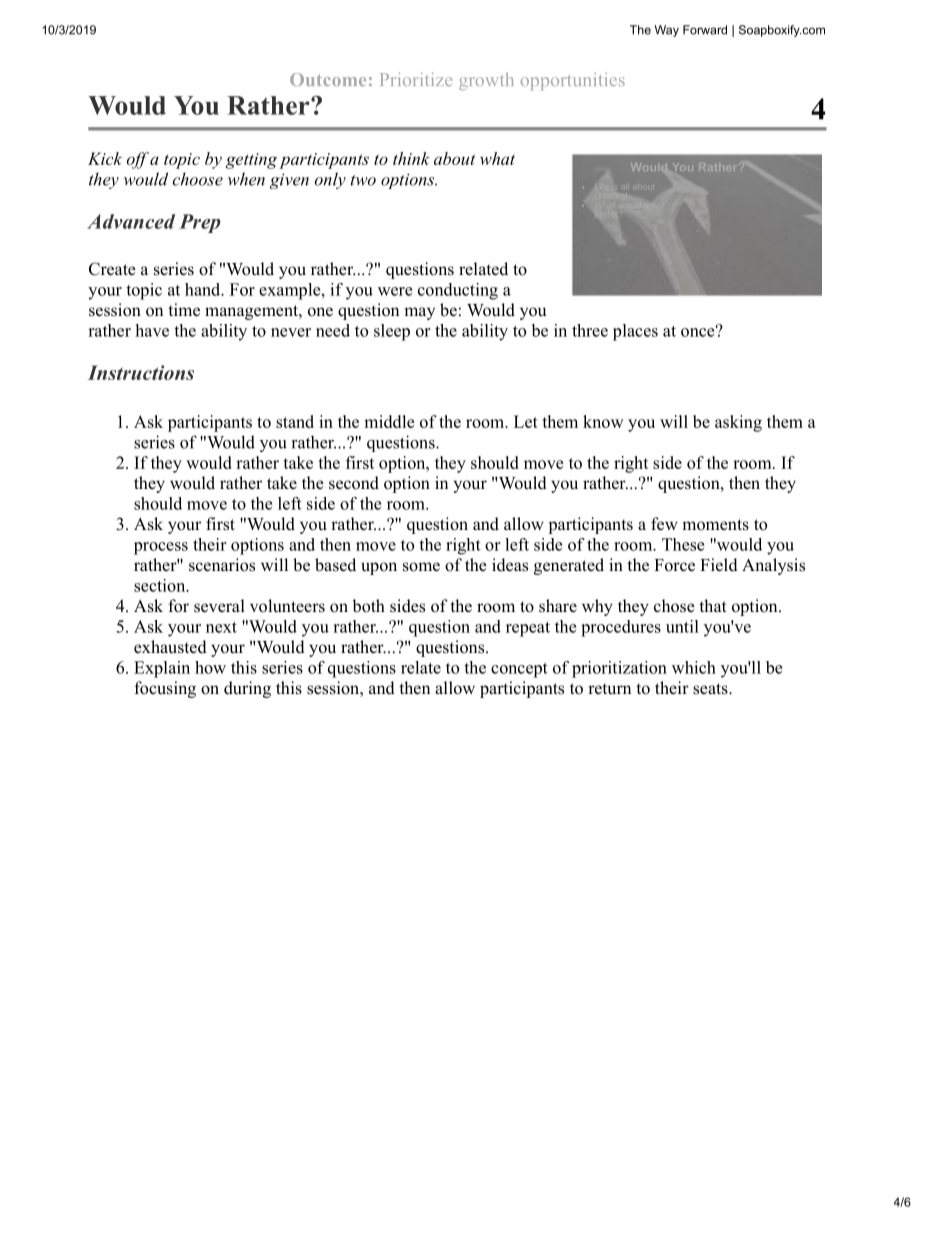 This page has width=952, height=1233. What do you see at coordinates (528, 629) in the page?
I see `repeat` at bounding box center [528, 629].
